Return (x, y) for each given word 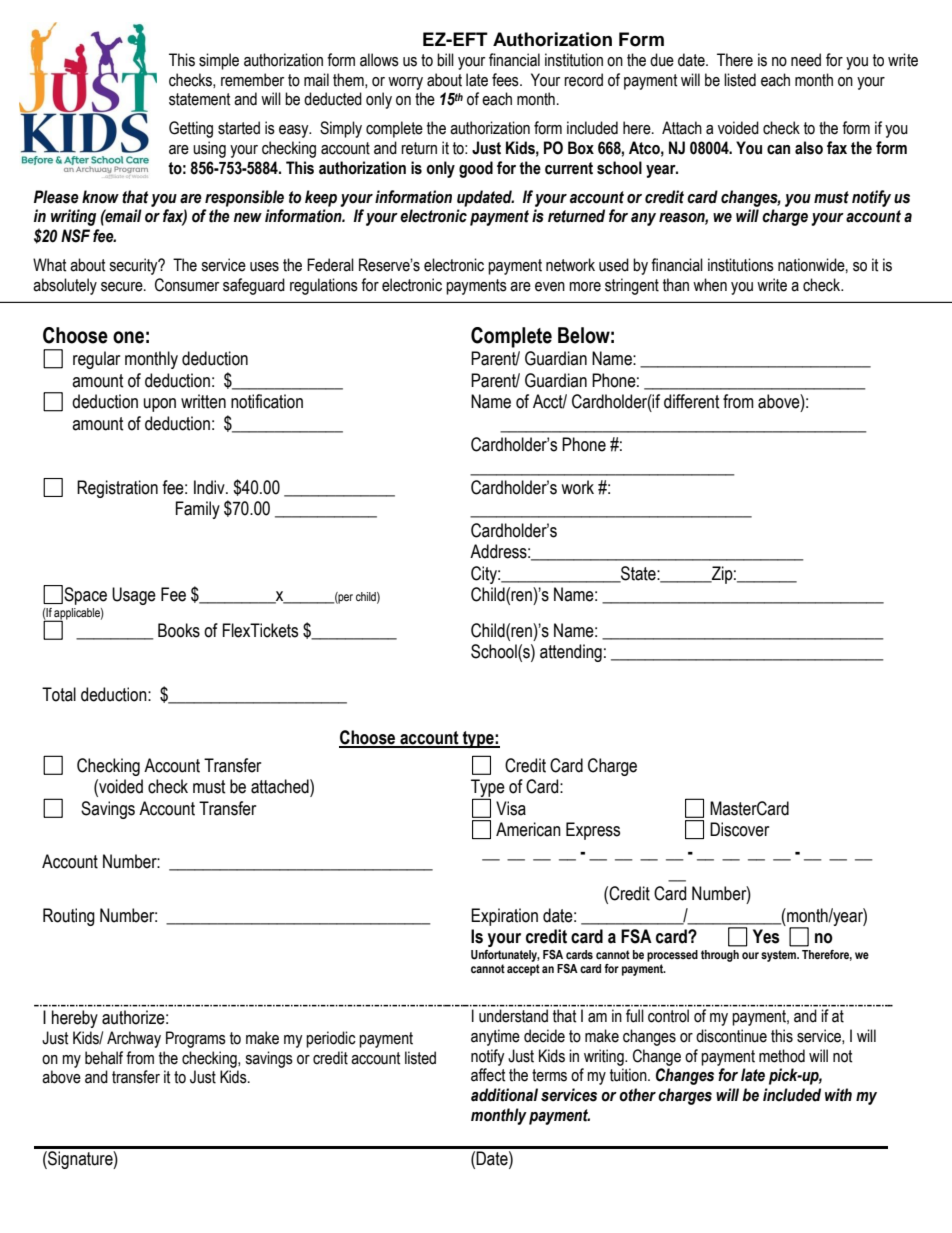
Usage (134, 596)
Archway (134, 1039)
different (692, 401)
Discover (739, 829)
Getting (191, 129)
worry (405, 83)
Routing (69, 917)
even (550, 287)
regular (96, 360)
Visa (511, 808)
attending (571, 653)
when (710, 285)
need (806, 60)
